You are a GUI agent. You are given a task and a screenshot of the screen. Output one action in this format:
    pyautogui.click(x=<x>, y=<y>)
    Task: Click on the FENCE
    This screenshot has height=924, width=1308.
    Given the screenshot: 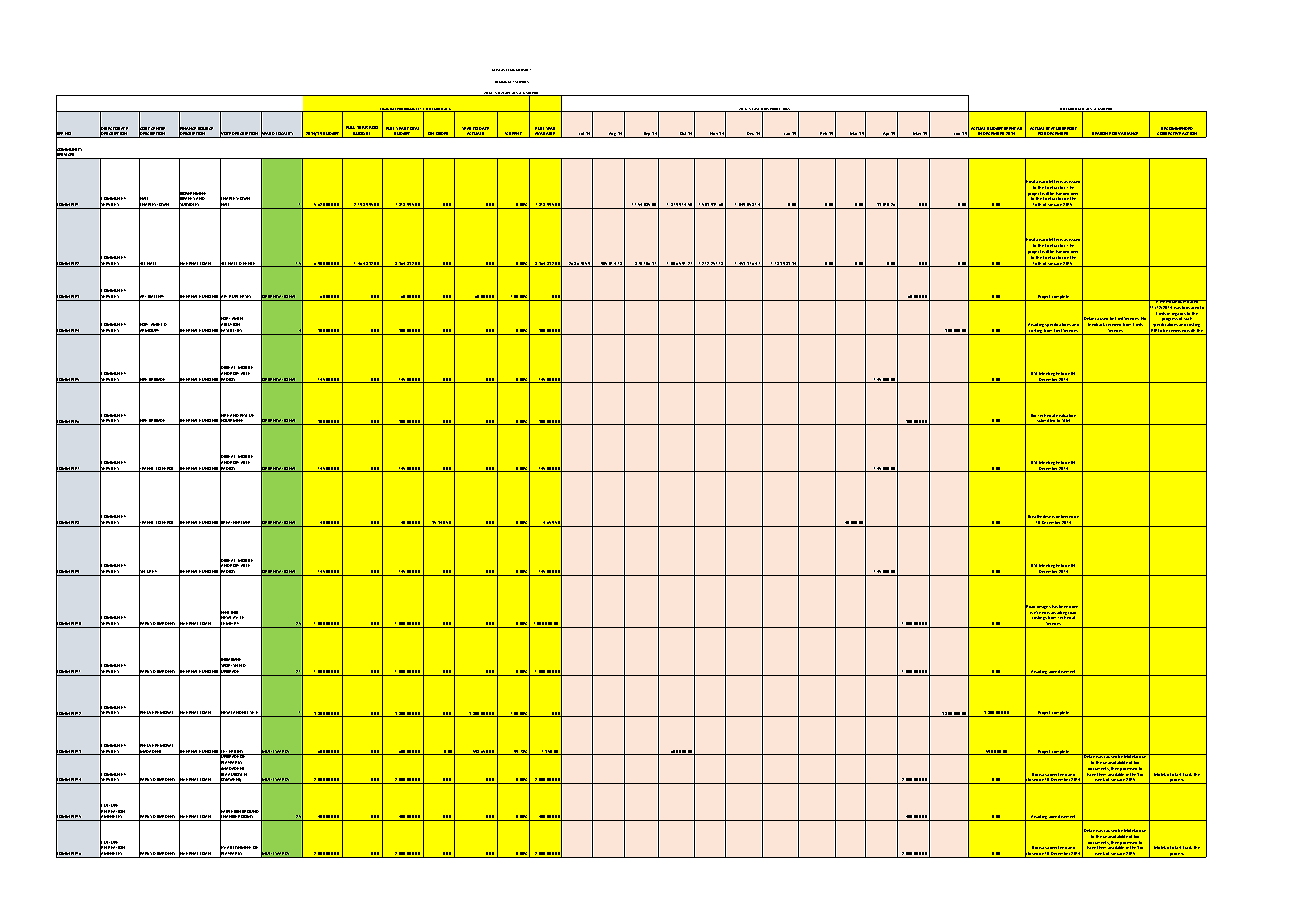 What is the action you would take?
    pyautogui.click(x=250, y=264)
